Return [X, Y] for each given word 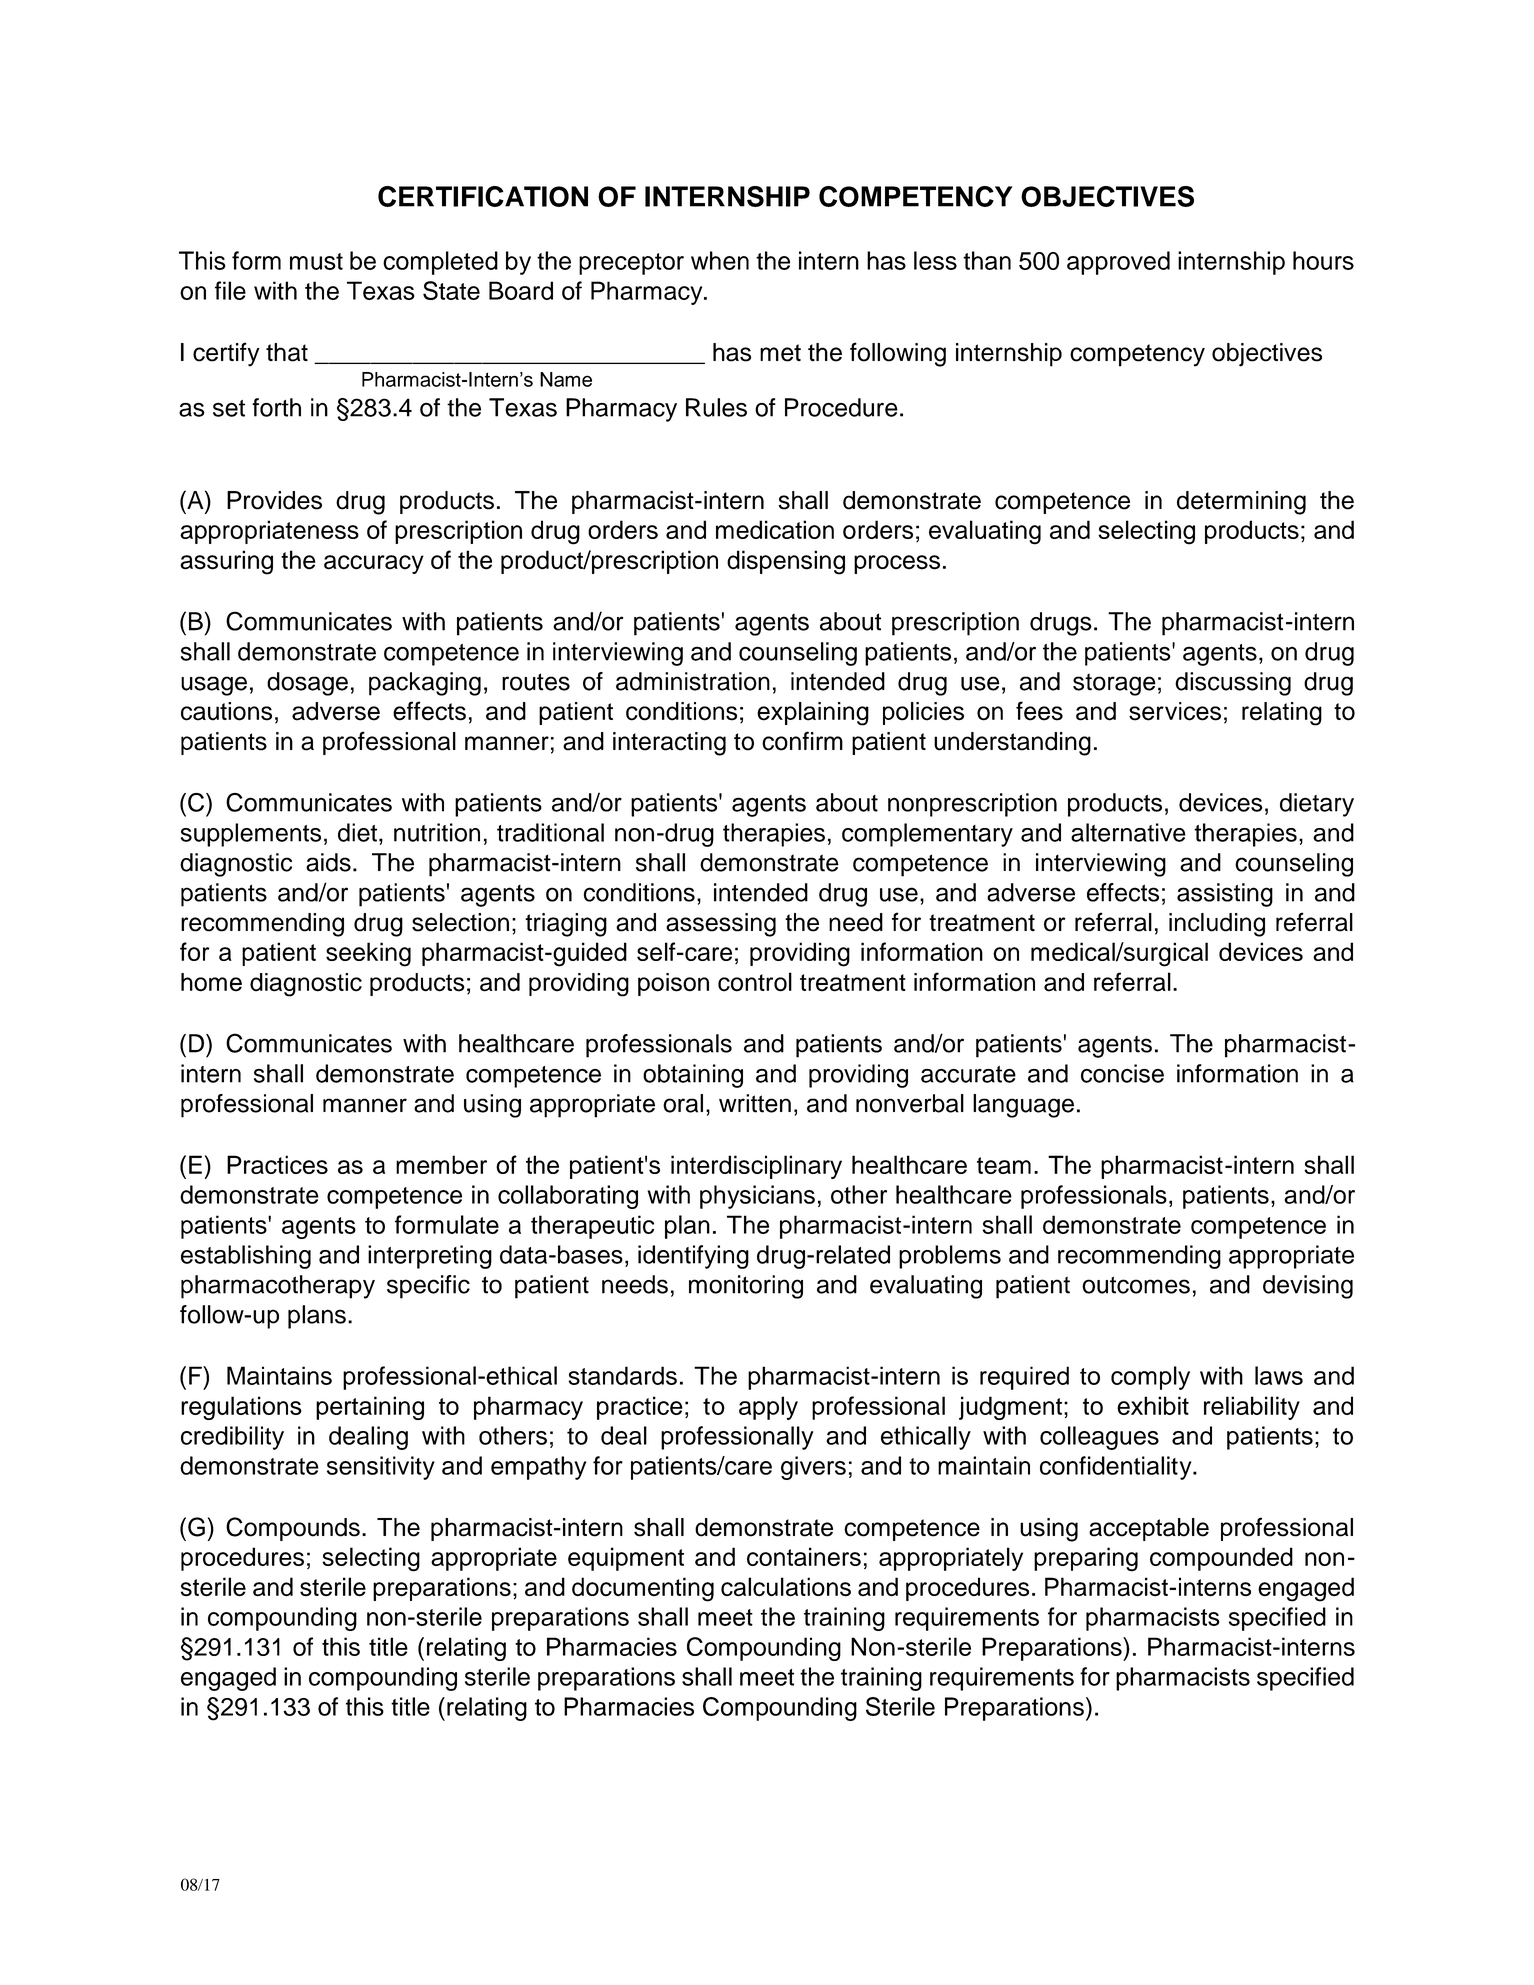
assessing [721, 925]
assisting [1225, 895]
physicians [757, 1197]
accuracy [374, 564]
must [316, 261]
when [720, 260]
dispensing [786, 562]
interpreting [430, 1257]
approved [1118, 263]
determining [1241, 503]
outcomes [1136, 1285]
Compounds [293, 1529]
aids [328, 862]
